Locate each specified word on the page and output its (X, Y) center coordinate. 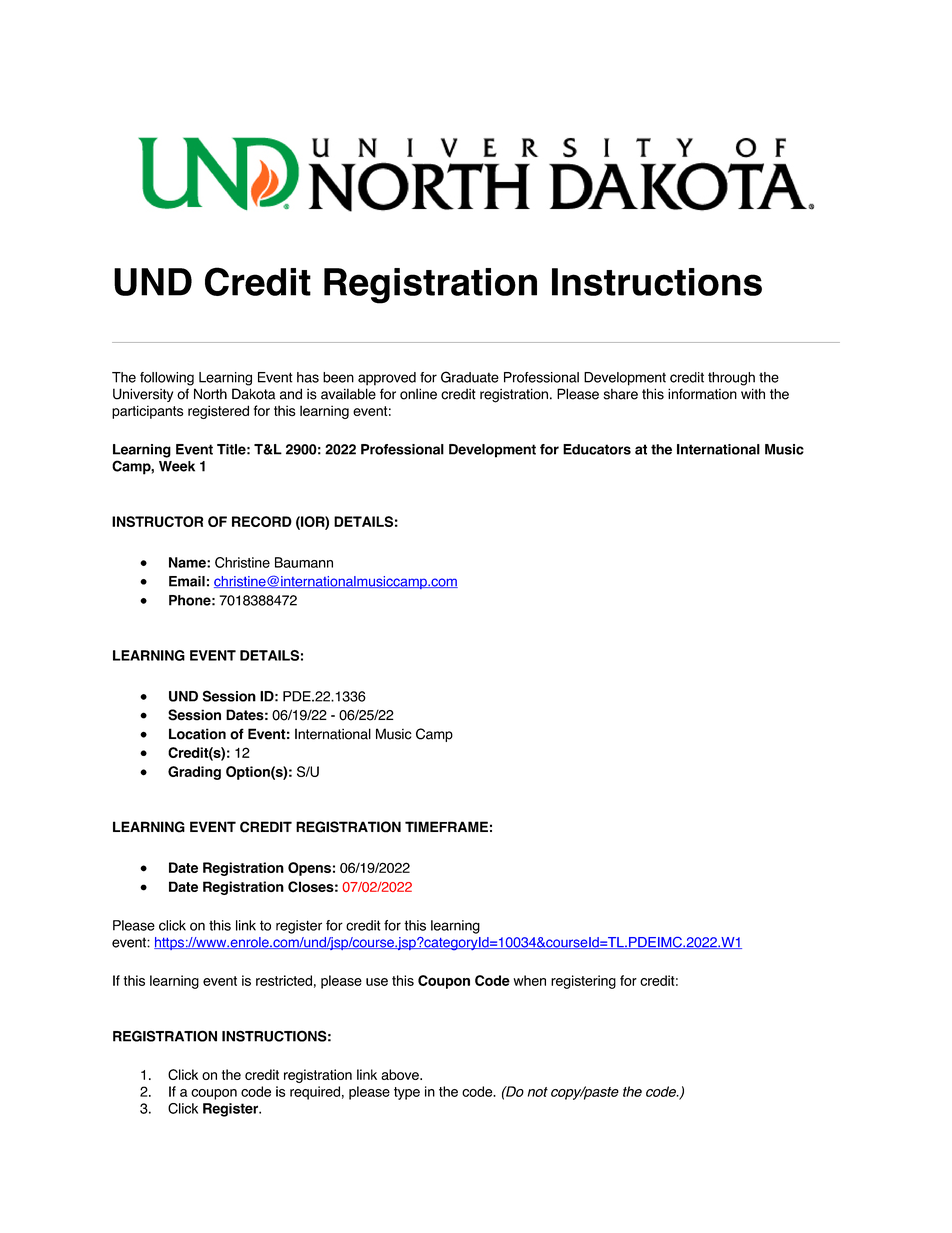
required (315, 1093)
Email (187, 581)
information (702, 394)
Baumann (304, 562)
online (418, 394)
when (529, 980)
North (210, 394)
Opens (309, 869)
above (401, 1074)
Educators (597, 449)
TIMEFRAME (446, 826)
